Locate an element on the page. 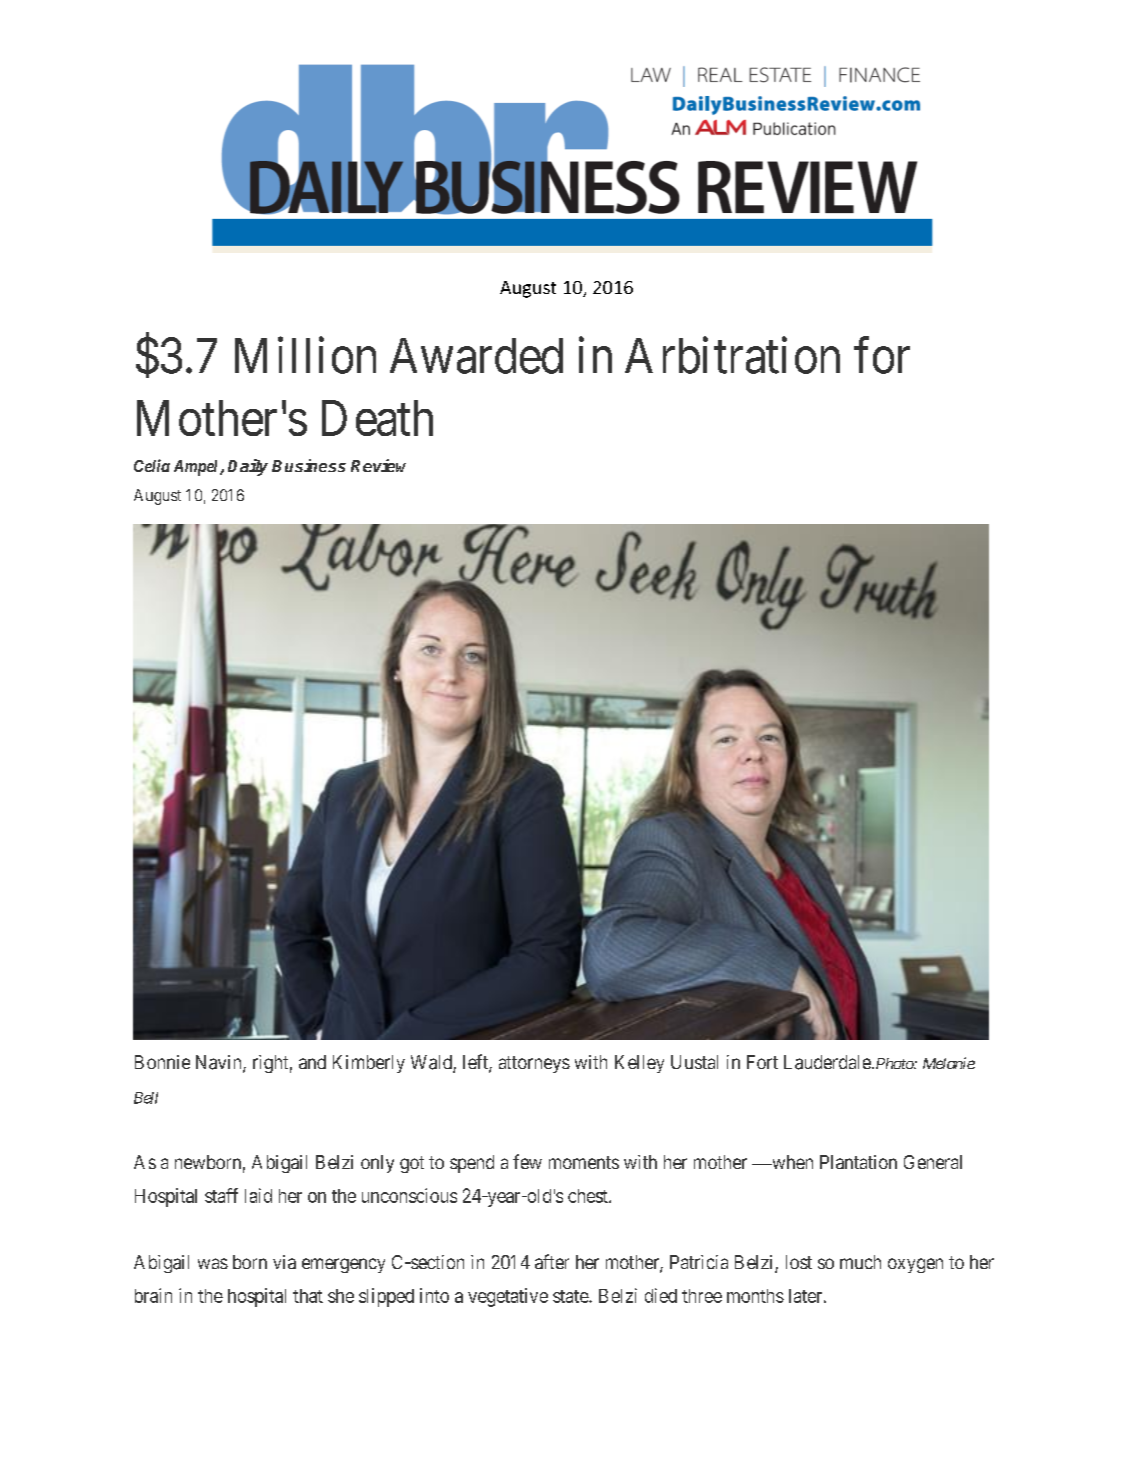 The width and height of the image is (1133, 1467). was is located at coordinates (213, 1263).
